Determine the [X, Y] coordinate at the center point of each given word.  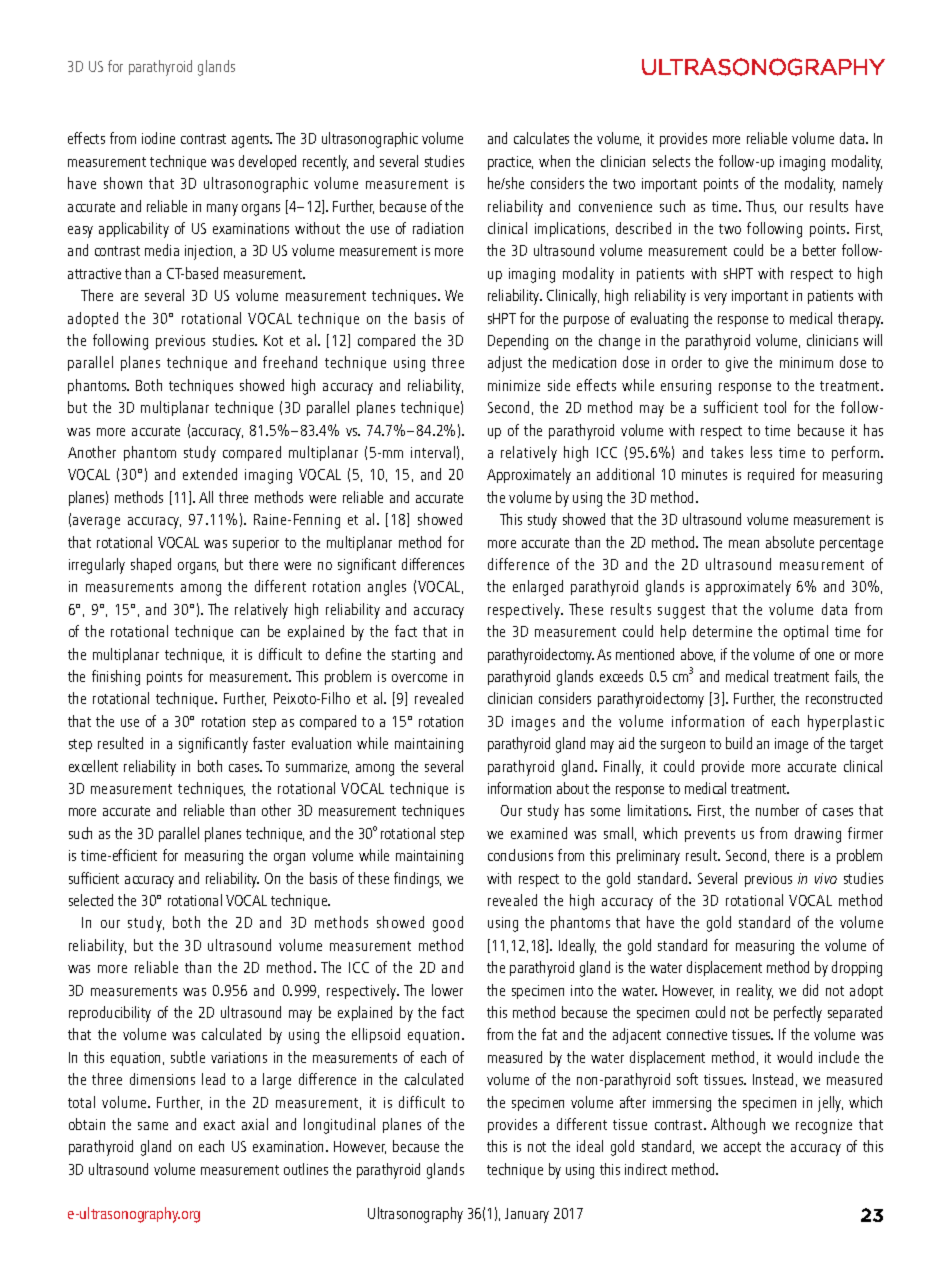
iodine [158, 138]
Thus [761, 207]
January [527, 1215]
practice [510, 163]
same [153, 1126]
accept [742, 1148]
